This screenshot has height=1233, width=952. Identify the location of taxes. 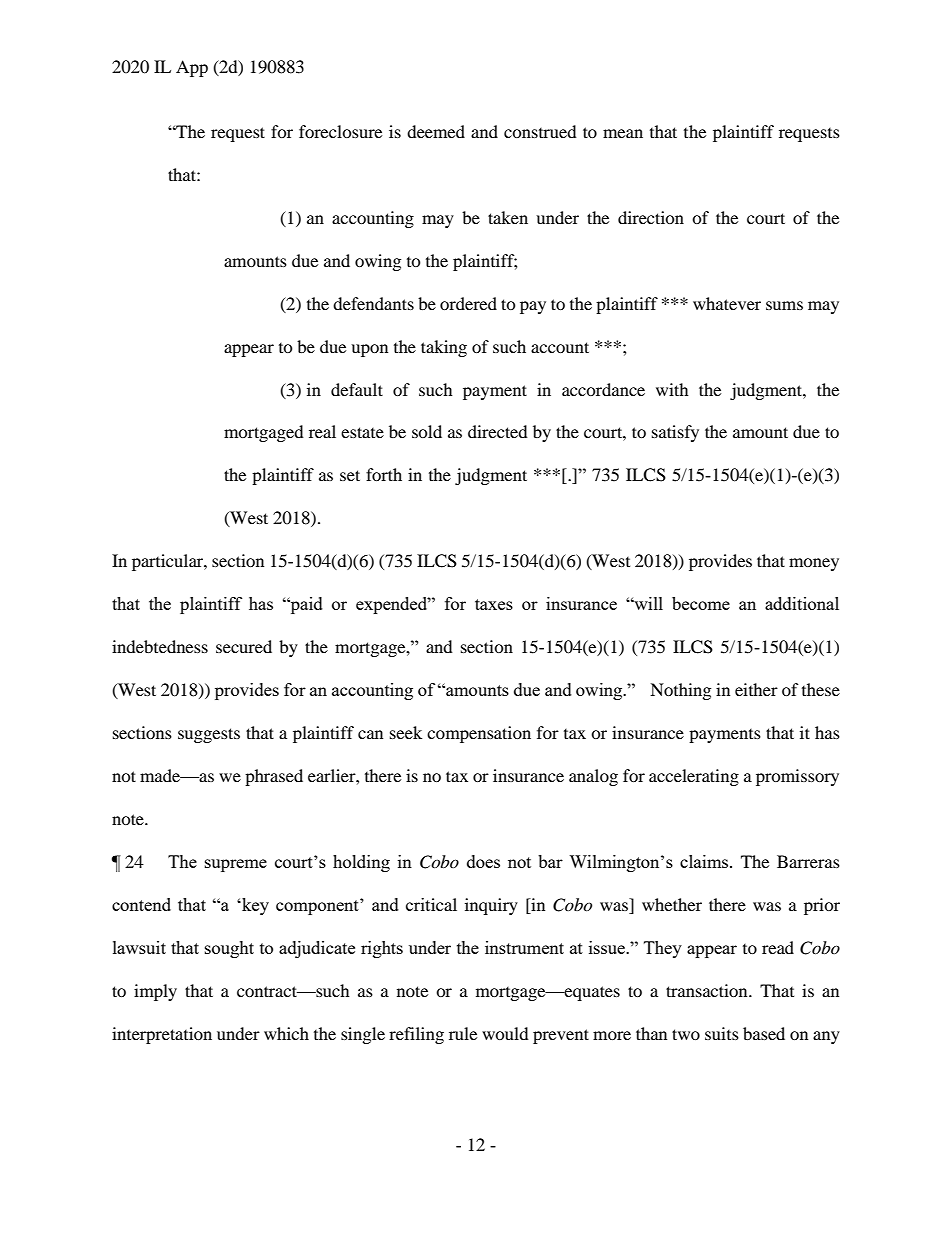
(494, 604).
